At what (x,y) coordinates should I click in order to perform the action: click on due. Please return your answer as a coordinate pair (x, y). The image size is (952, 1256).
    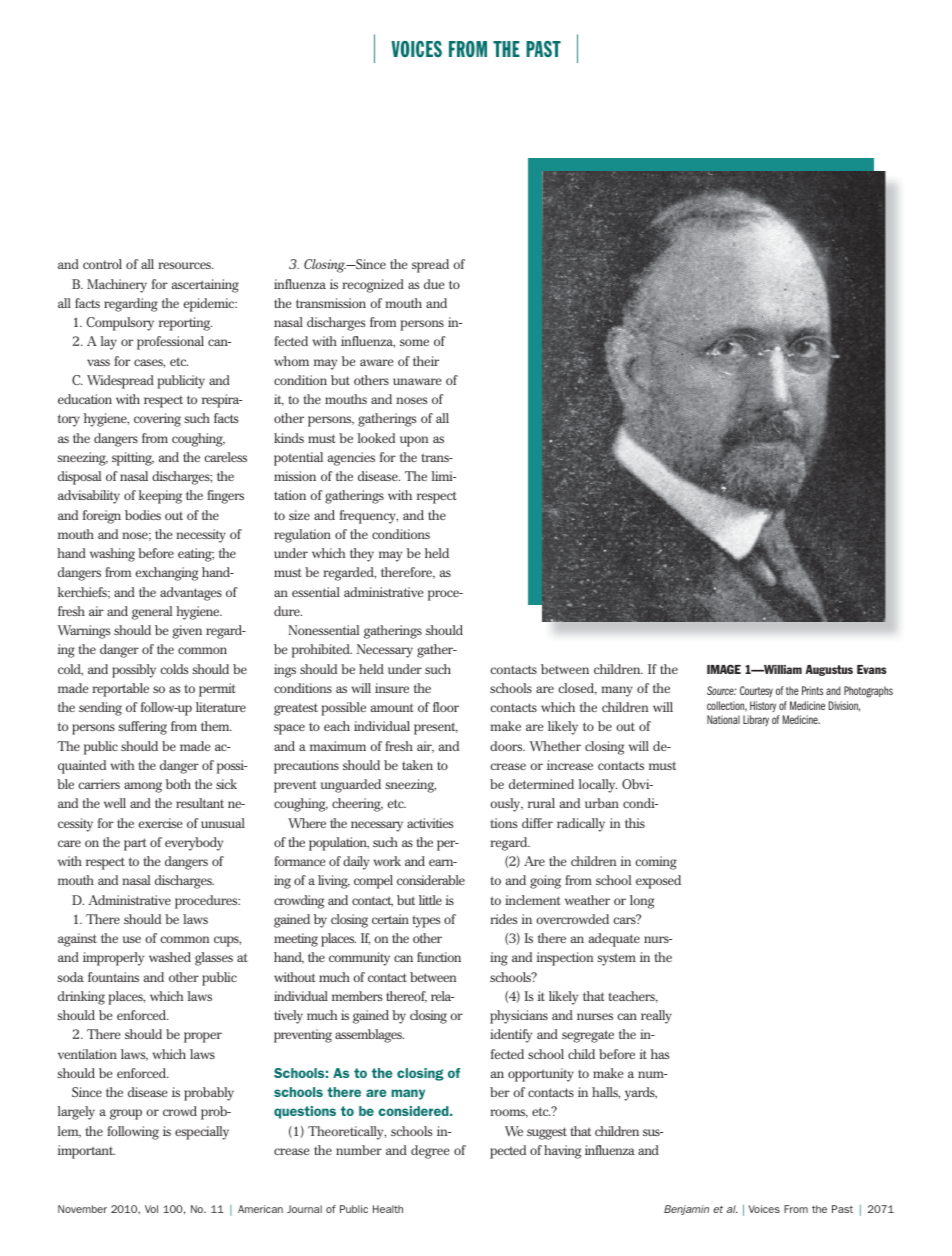
    Looking at the image, I should click on (434, 284).
